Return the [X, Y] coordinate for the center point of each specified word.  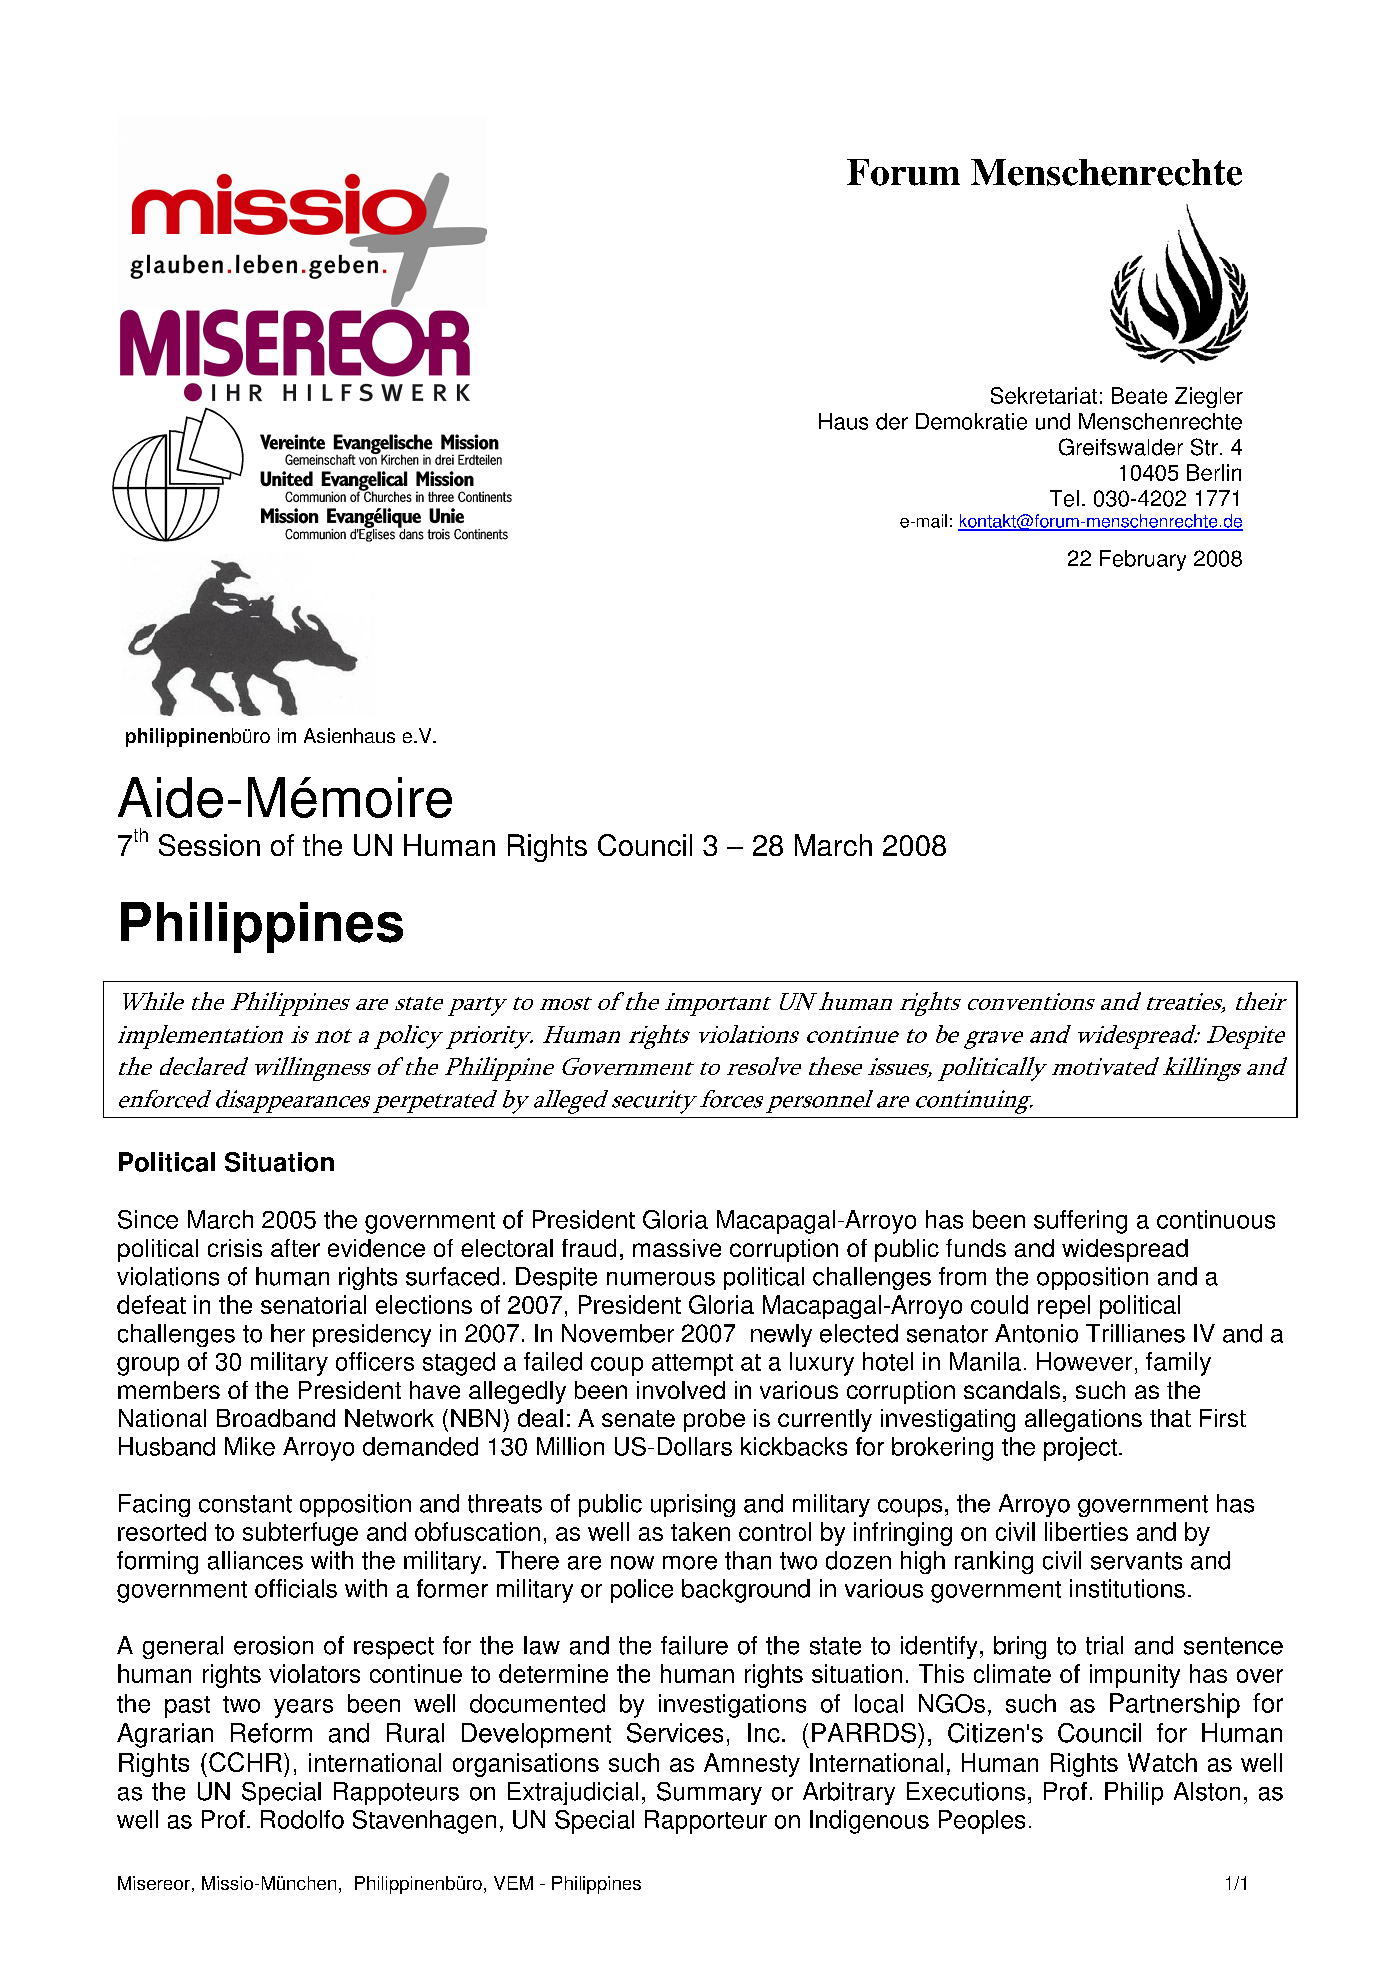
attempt [692, 1365]
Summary [709, 1793]
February [1143, 560]
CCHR [245, 1762]
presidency [372, 1335]
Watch [1162, 1762]
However [1084, 1361]
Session [209, 845]
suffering [1080, 1222]
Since [148, 1219]
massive [677, 1248]
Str [1204, 447]
